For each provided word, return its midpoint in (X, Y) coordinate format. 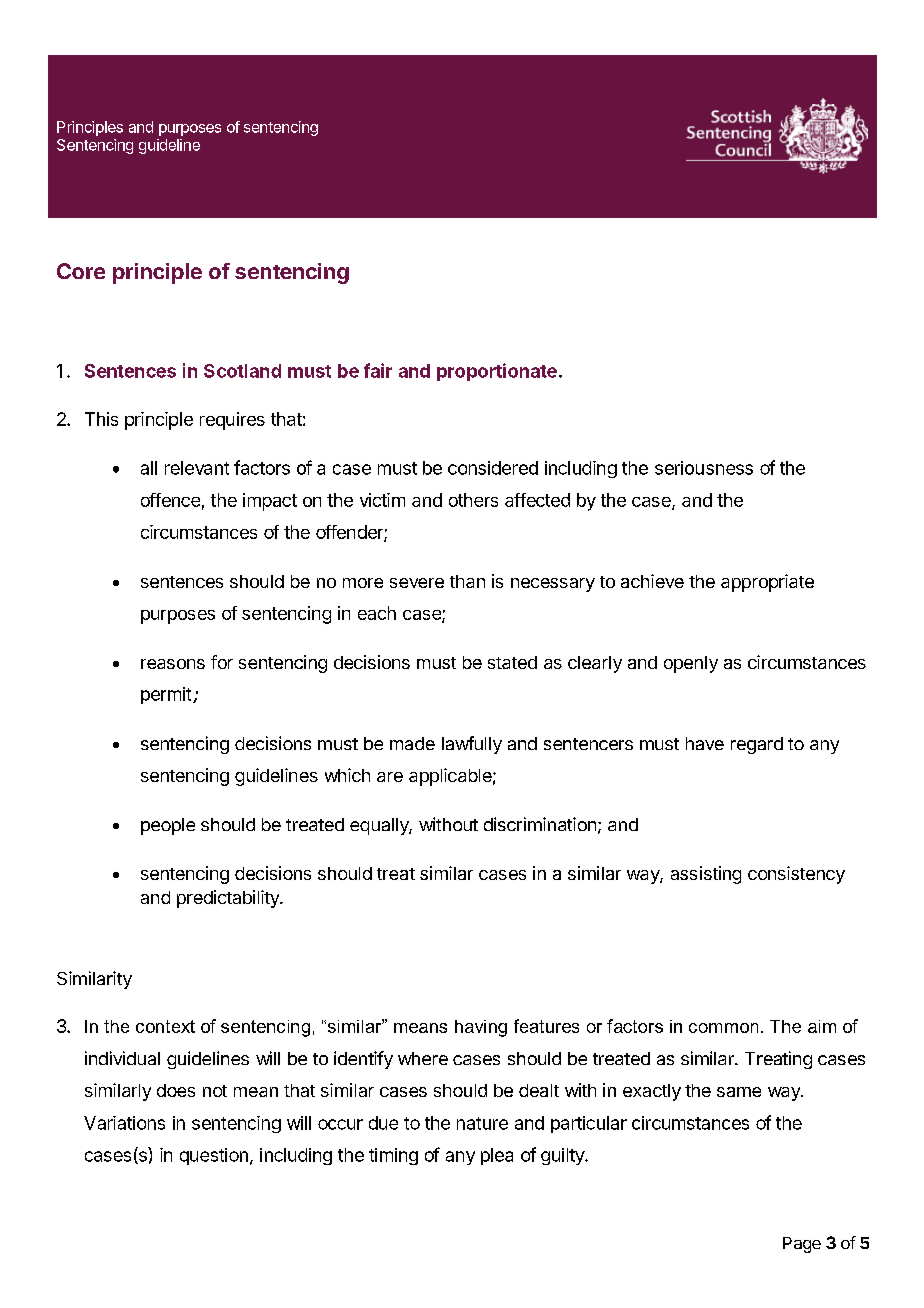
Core (81, 271)
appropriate (767, 583)
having (481, 1028)
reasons (173, 664)
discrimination (540, 824)
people (168, 826)
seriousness (704, 468)
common (723, 1028)
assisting (706, 875)
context (165, 1026)
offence (170, 500)
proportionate (497, 372)
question (214, 1156)
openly (691, 664)
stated (512, 662)
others (473, 500)
